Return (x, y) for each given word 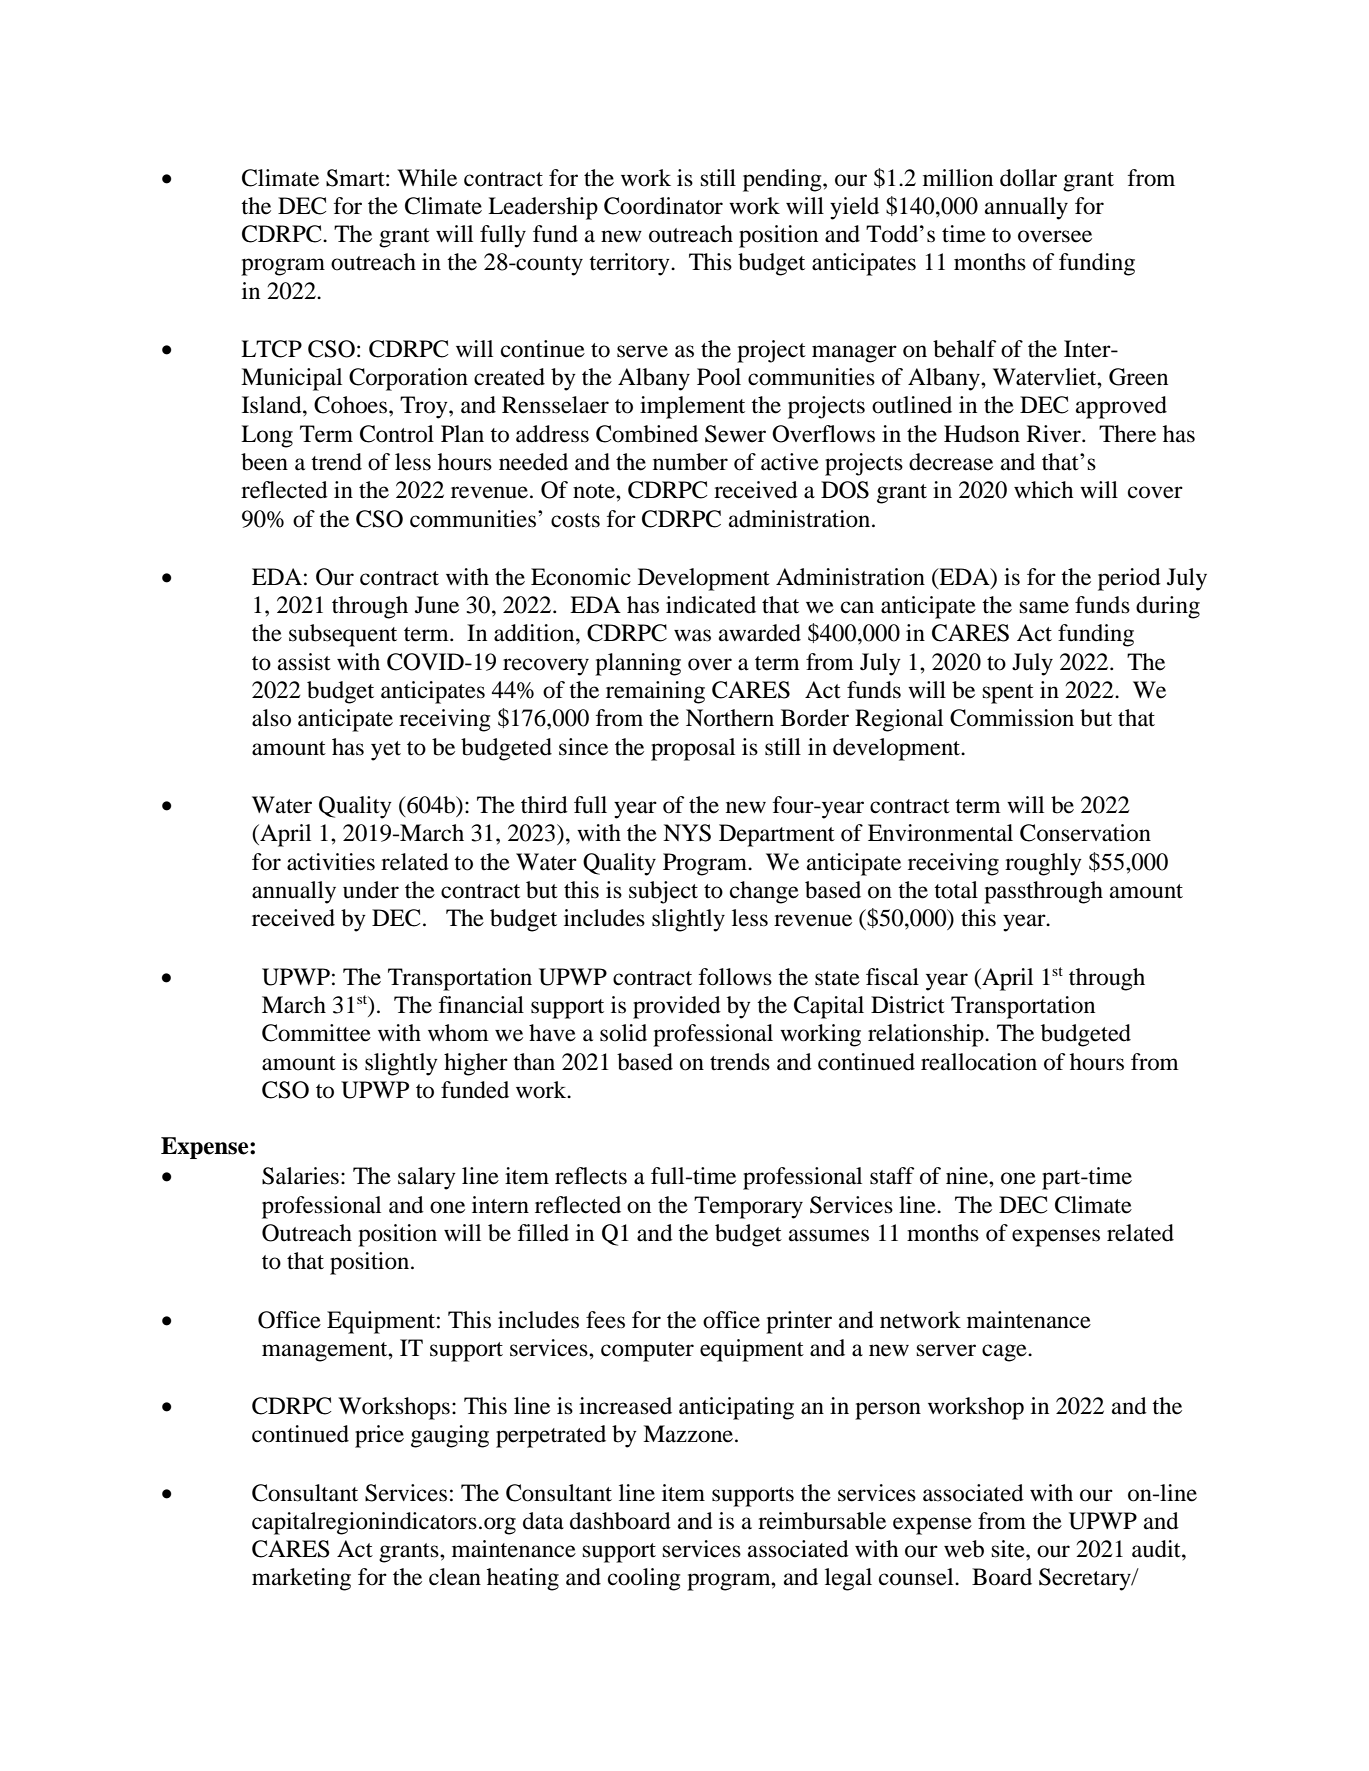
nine (968, 1176)
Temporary (748, 1207)
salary (427, 1178)
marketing (301, 1579)
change (764, 892)
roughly (1043, 864)
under (371, 890)
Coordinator (663, 206)
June (437, 605)
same (1044, 607)
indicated (711, 605)
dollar (1028, 178)
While (427, 178)
